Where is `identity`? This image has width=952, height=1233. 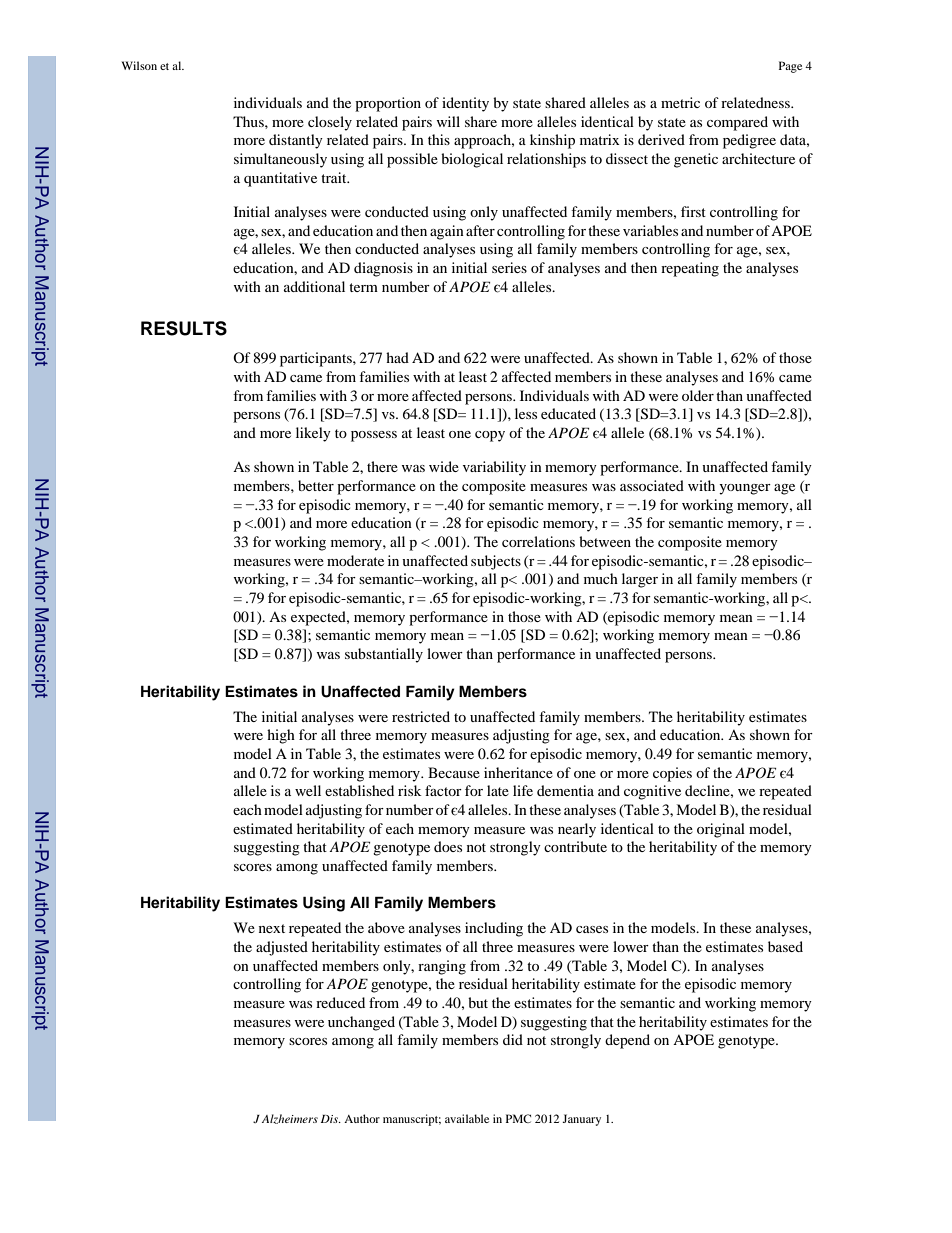 identity is located at coordinates (465, 104).
